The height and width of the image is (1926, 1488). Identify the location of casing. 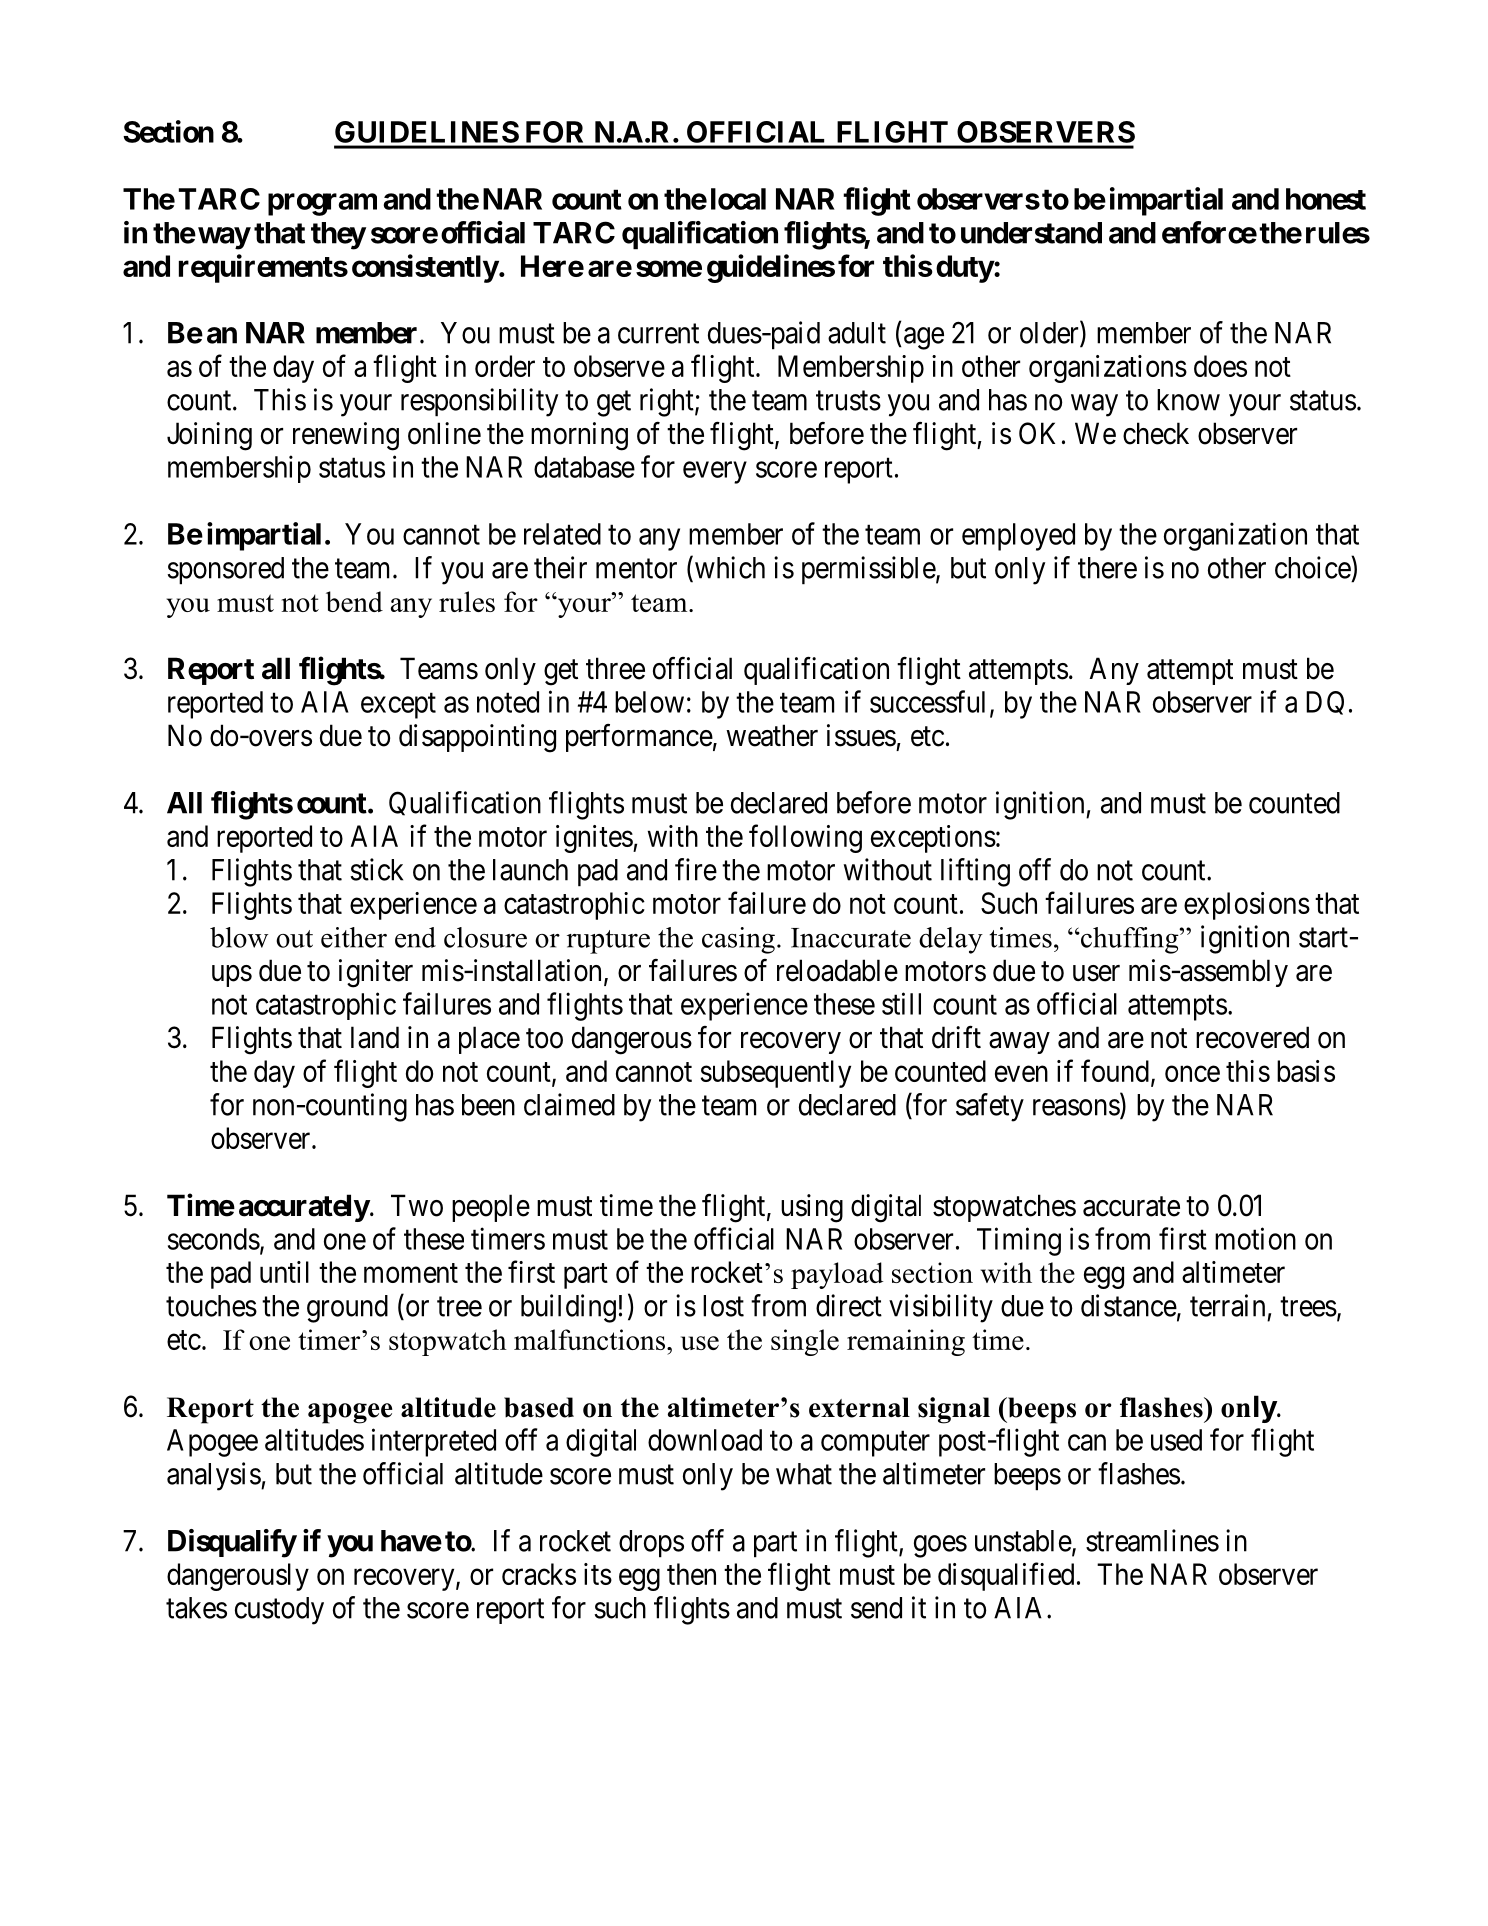
(738, 940).
